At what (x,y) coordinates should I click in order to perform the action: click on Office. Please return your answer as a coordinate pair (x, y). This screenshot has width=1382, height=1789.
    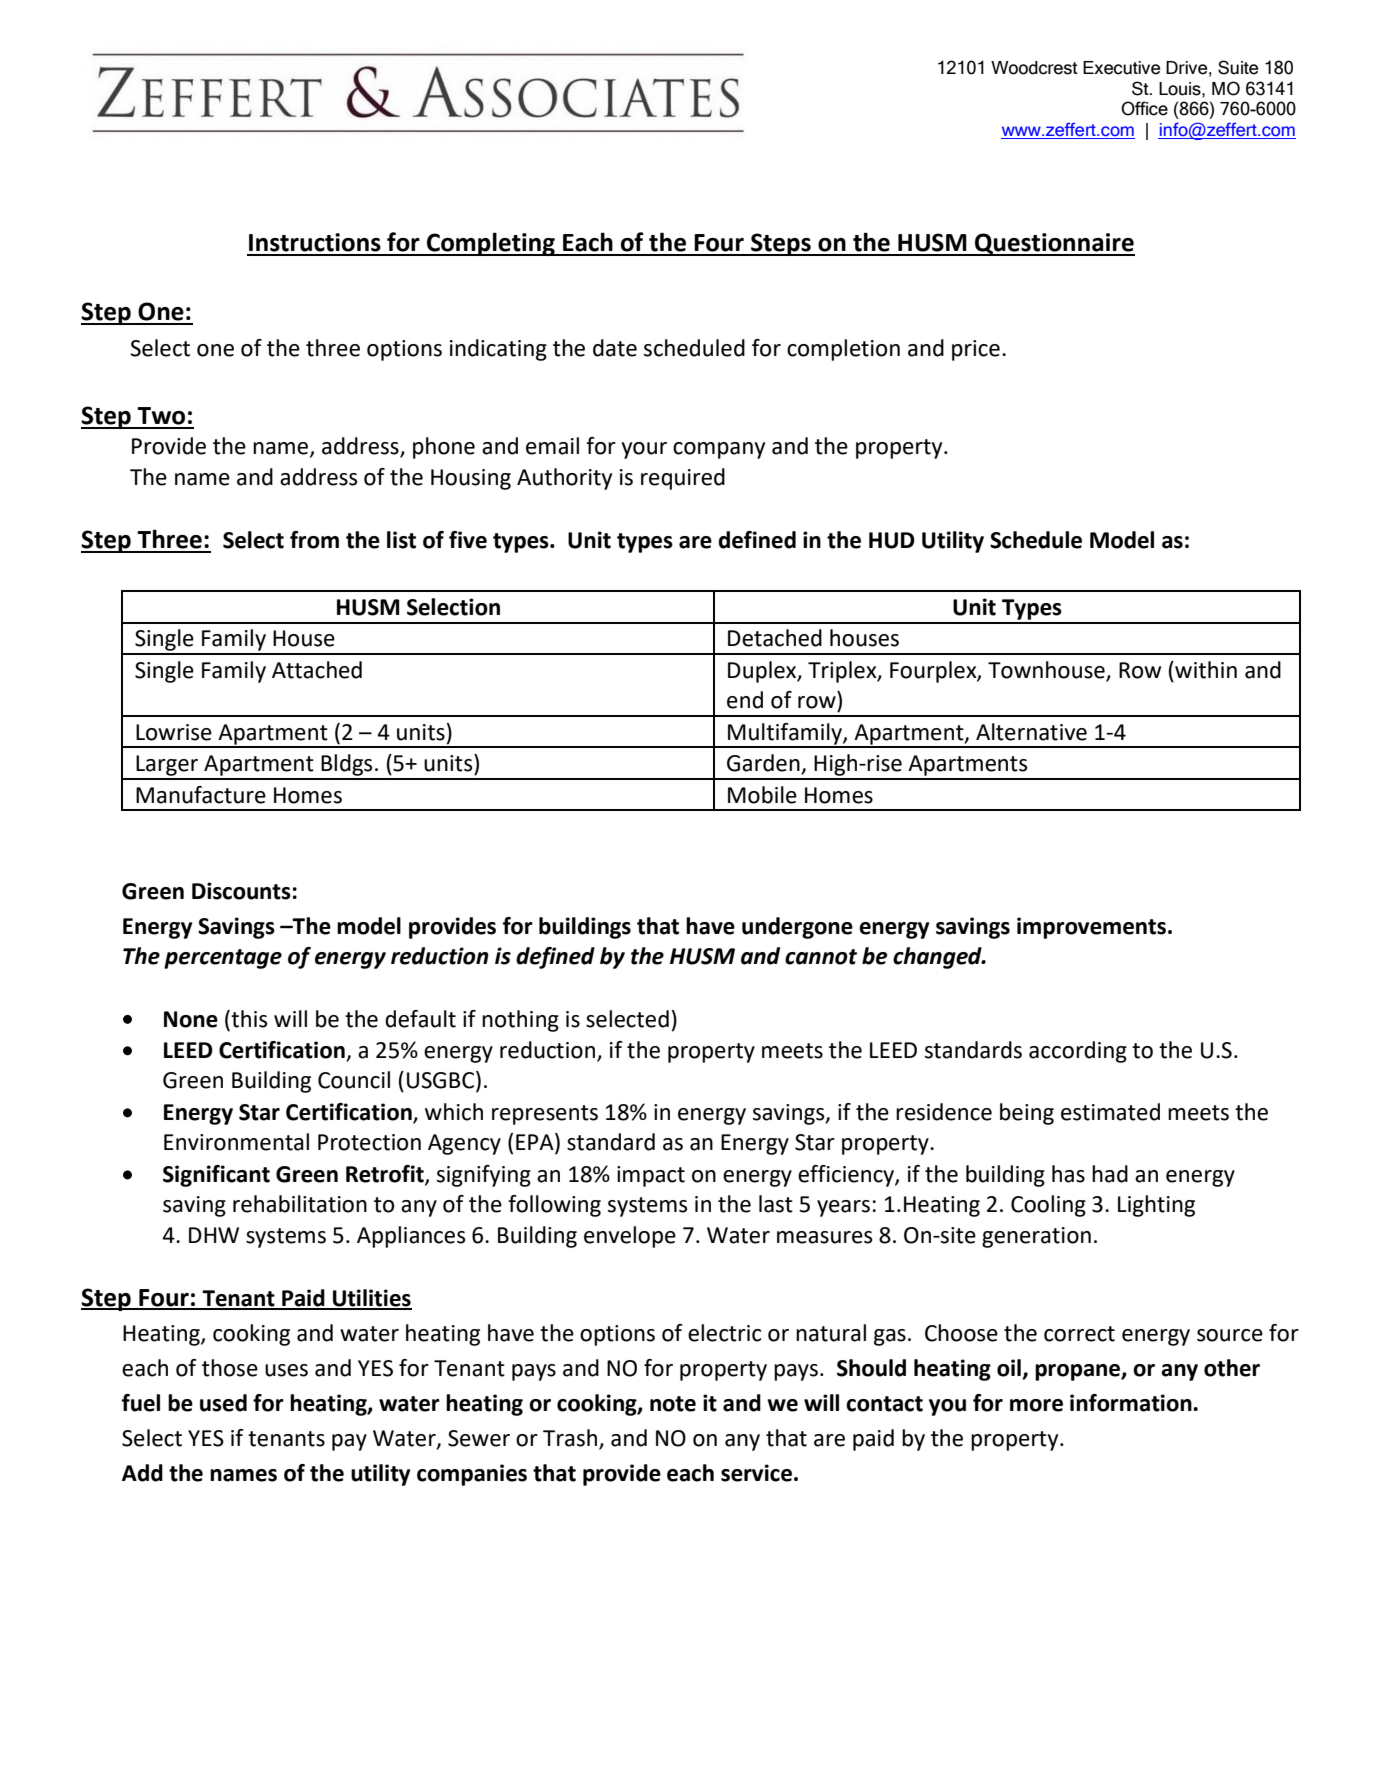
    Looking at the image, I should click on (1144, 108).
